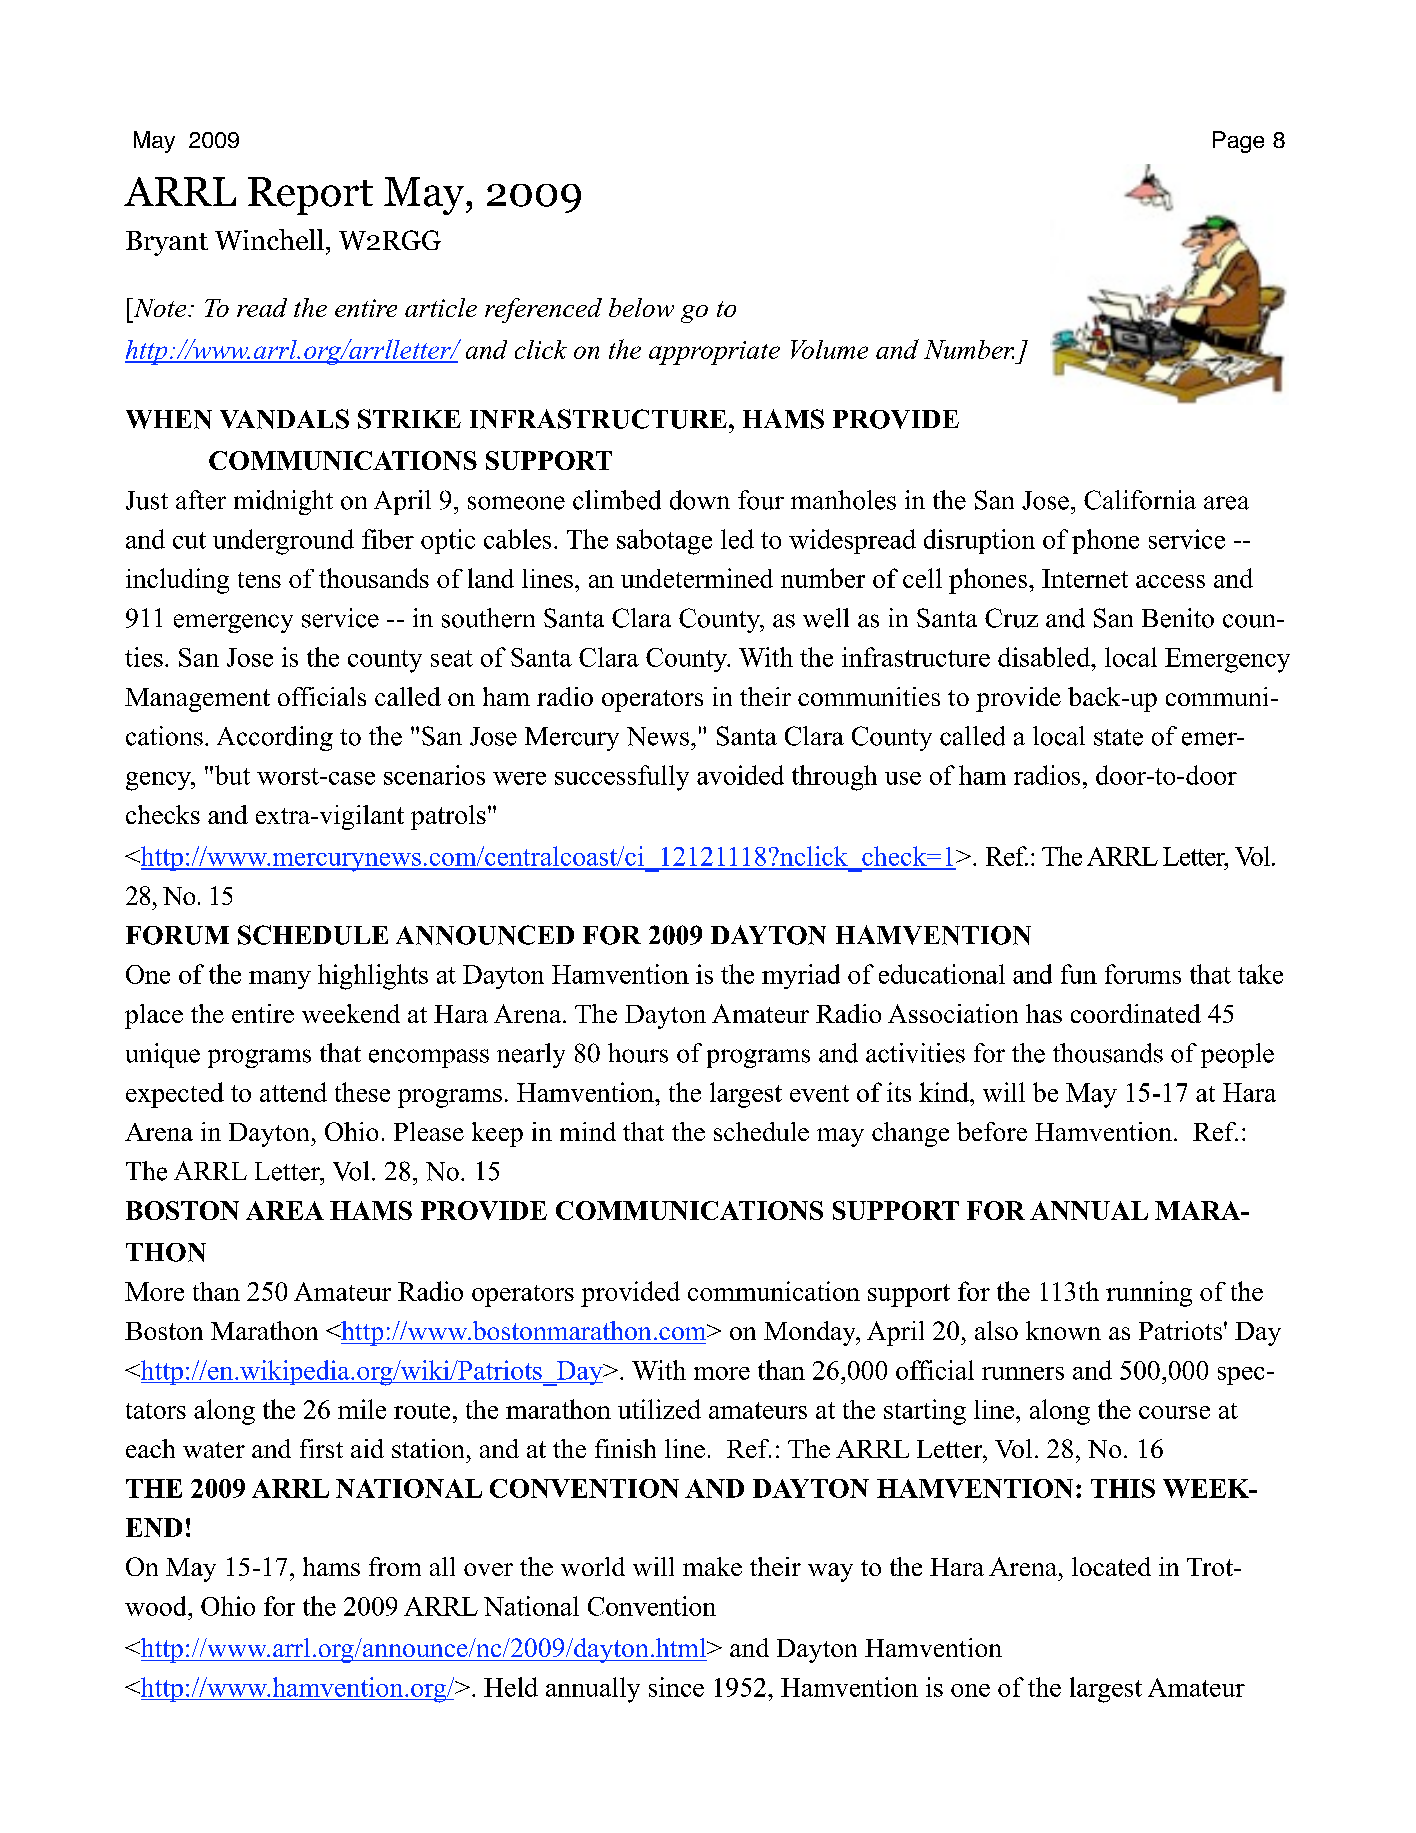 The height and width of the document is (1833, 1416). I want to click on before, so click(992, 1131).
